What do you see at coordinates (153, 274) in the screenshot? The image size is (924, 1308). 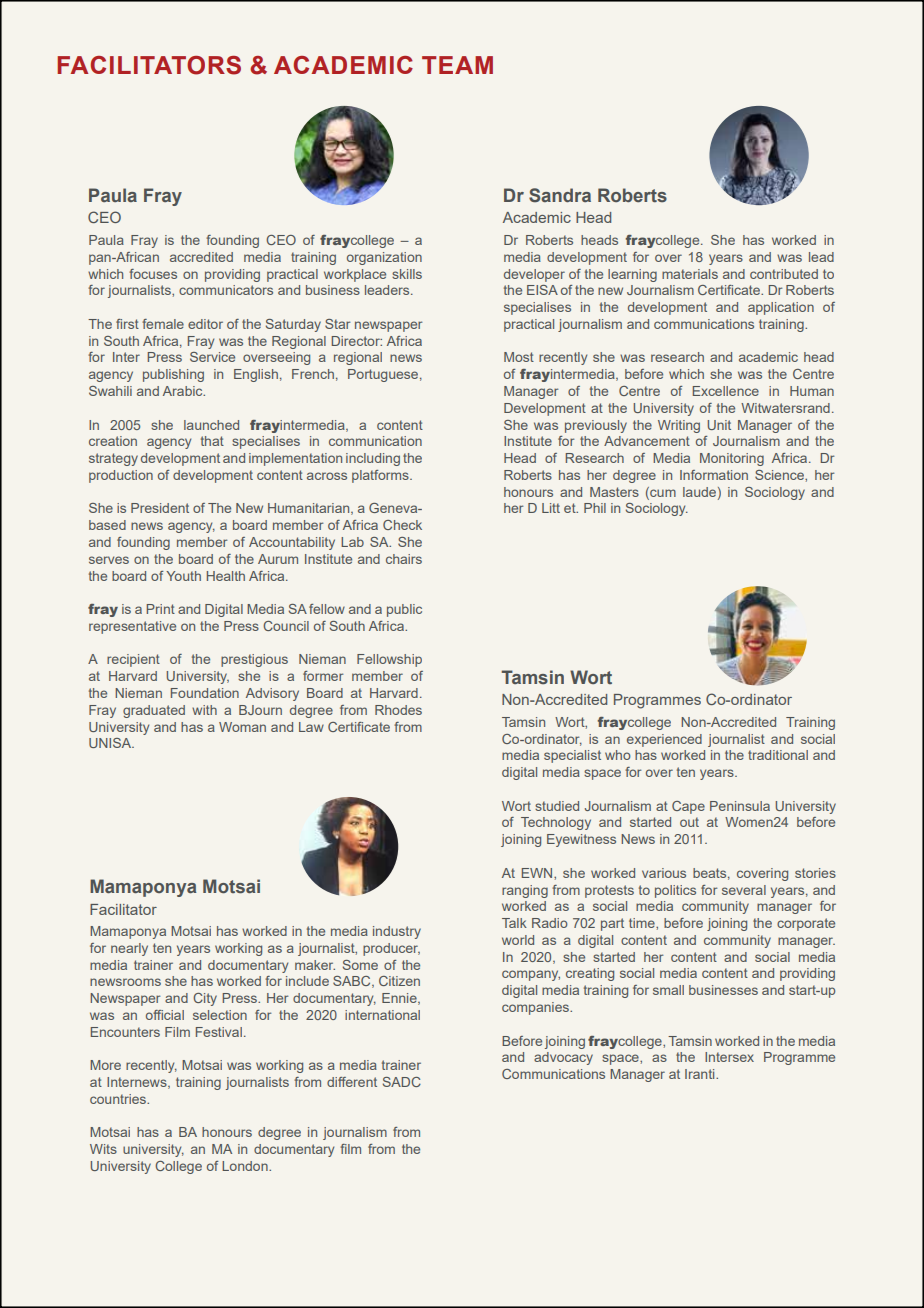 I see `focuses` at bounding box center [153, 274].
